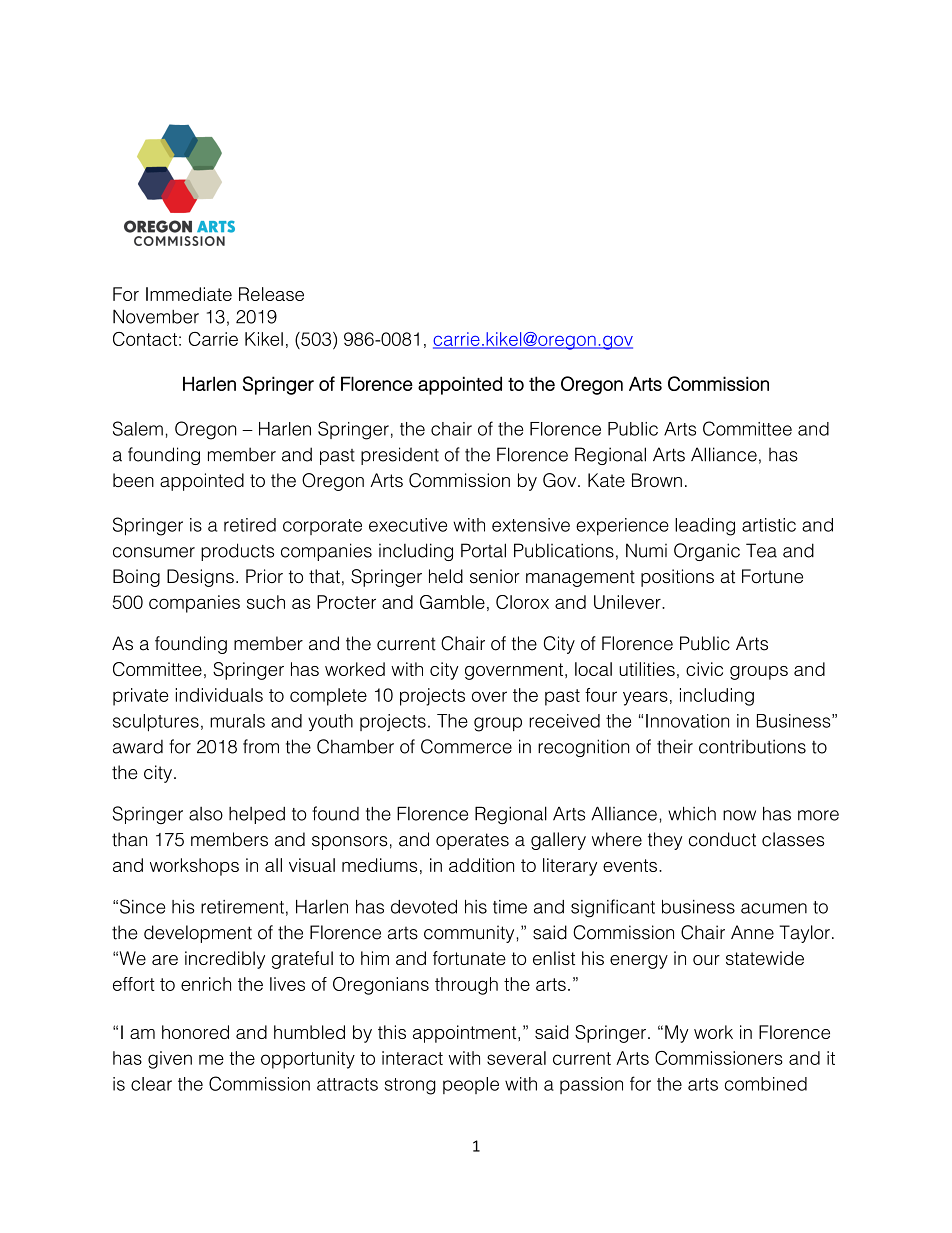 The height and width of the image is (1233, 952). I want to click on Brown, so click(657, 480).
